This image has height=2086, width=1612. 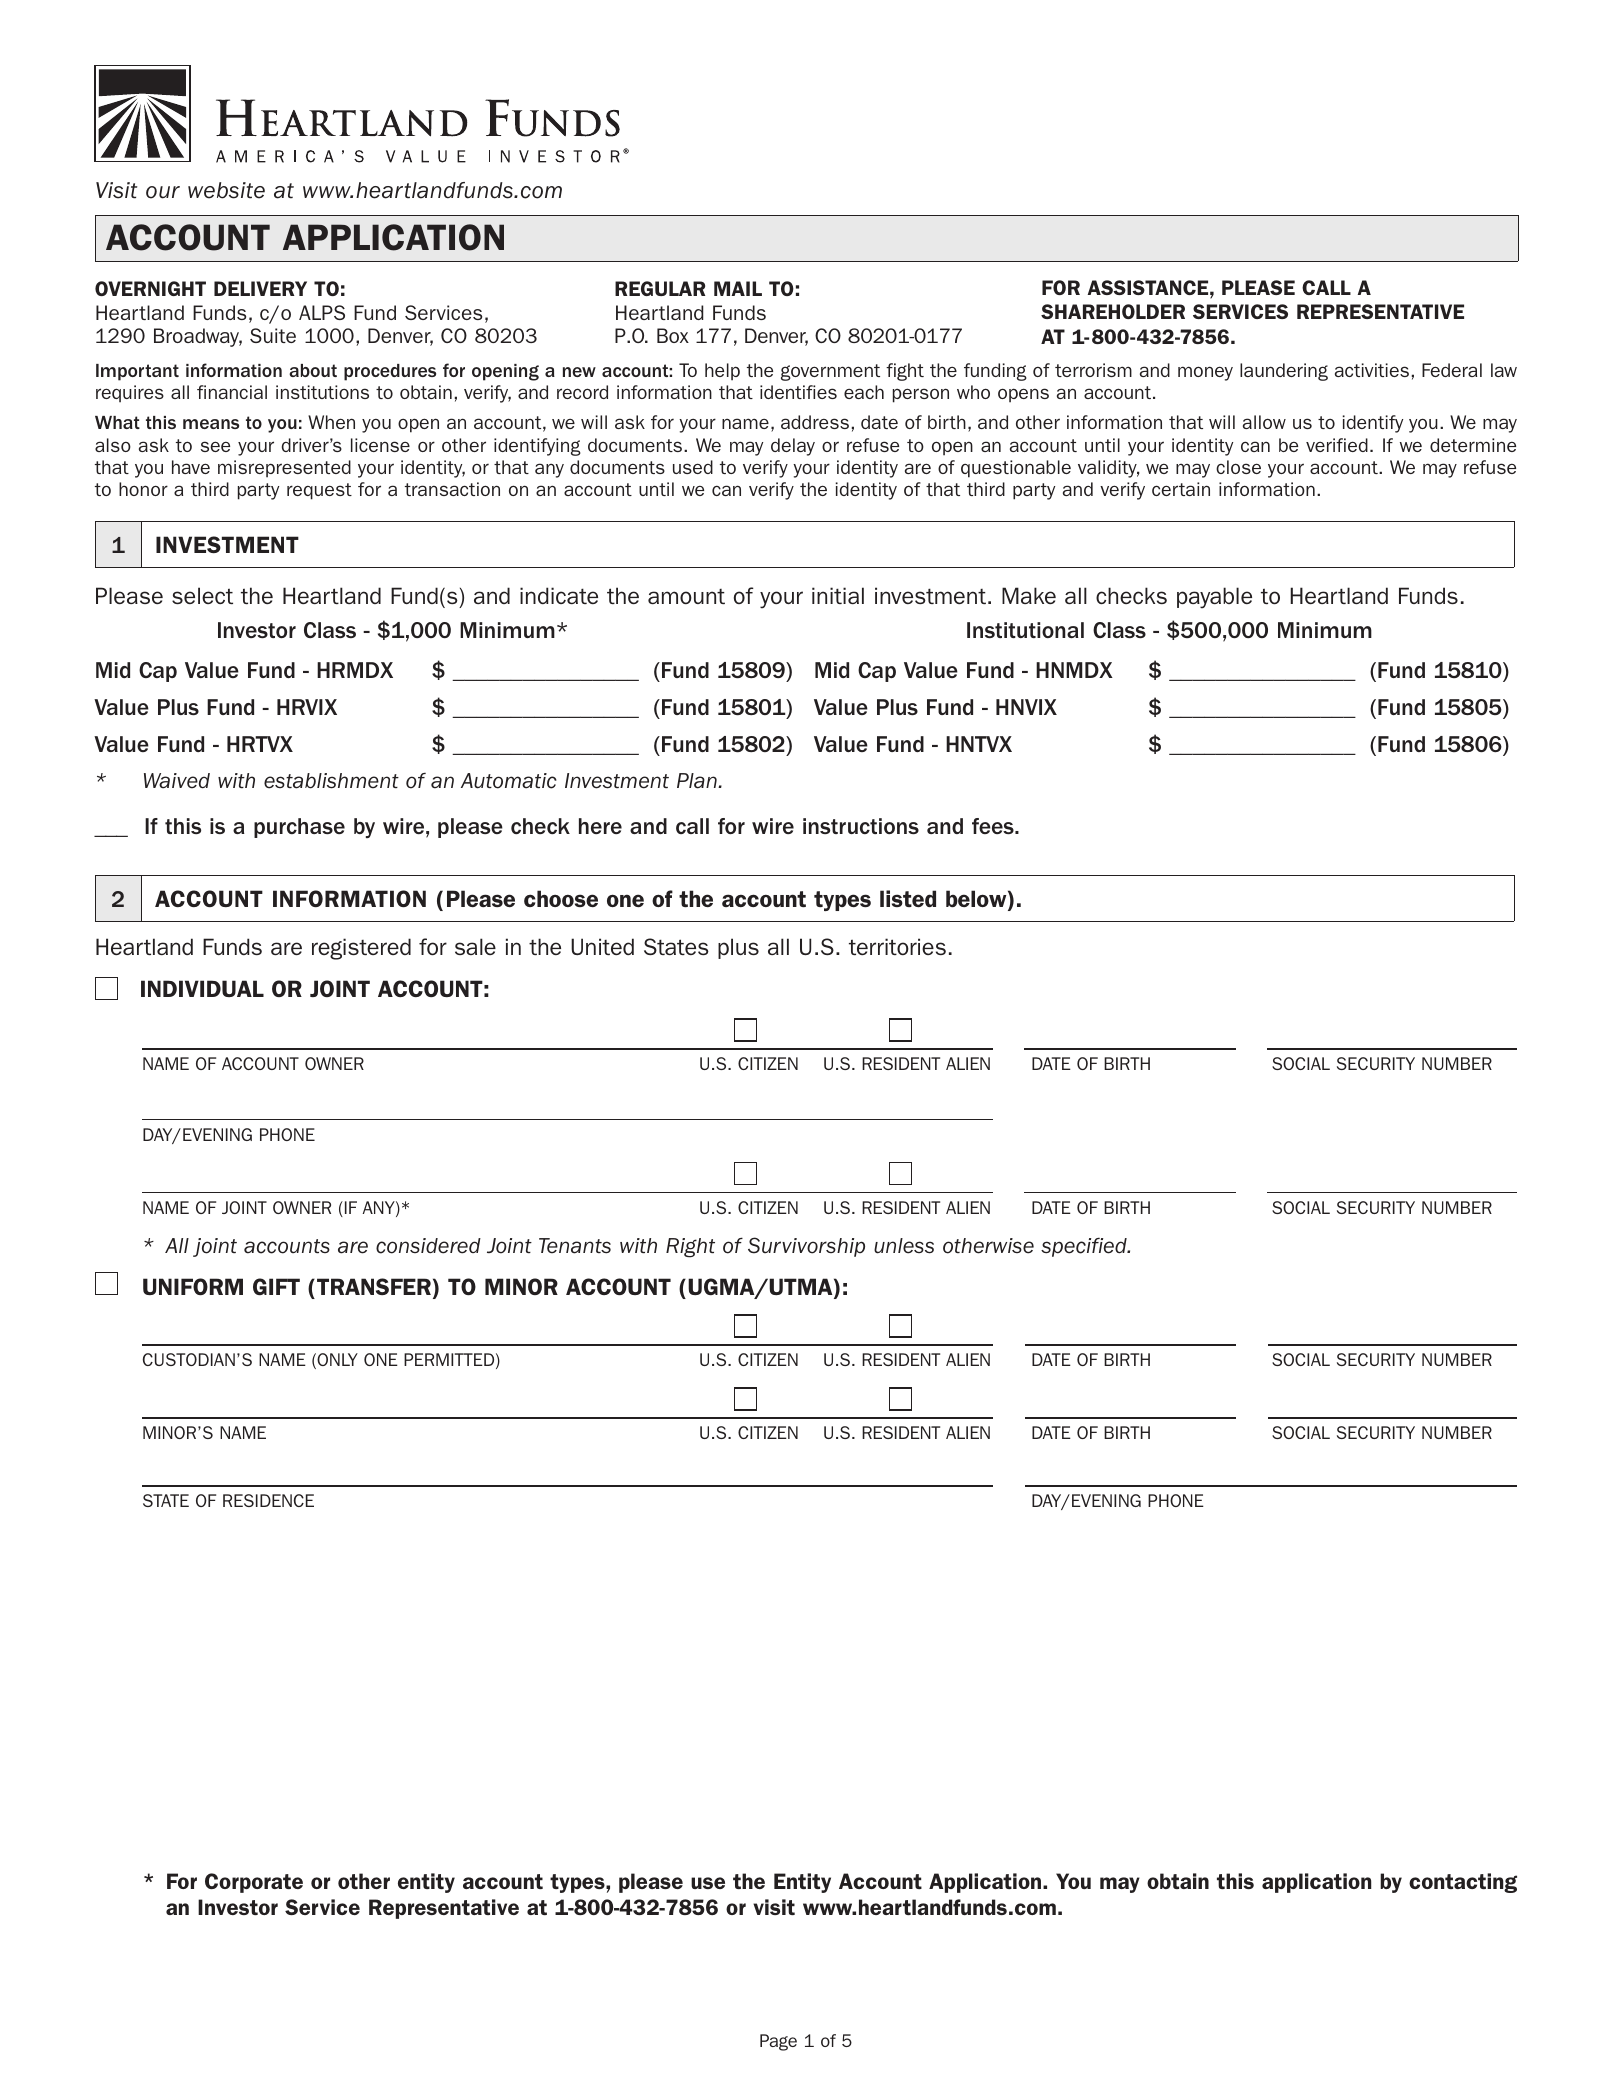 I want to click on Corporate, so click(x=254, y=1883).
